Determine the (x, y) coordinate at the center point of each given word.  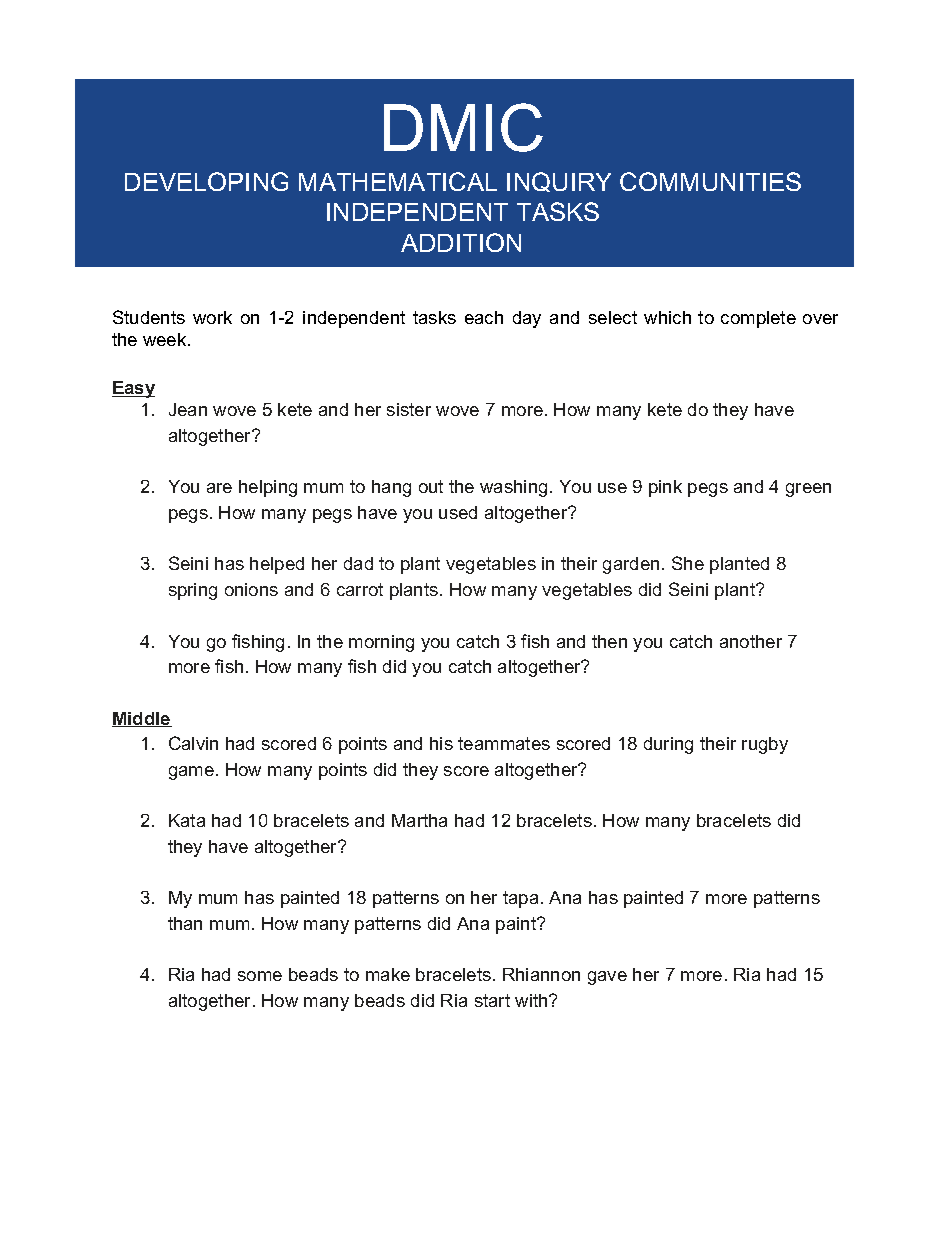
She (688, 563)
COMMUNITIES (710, 181)
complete (758, 319)
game (191, 773)
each (484, 317)
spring (193, 591)
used (458, 512)
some (260, 976)
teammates (504, 743)
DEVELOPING (206, 181)
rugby (765, 745)
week (166, 339)
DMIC (463, 127)
